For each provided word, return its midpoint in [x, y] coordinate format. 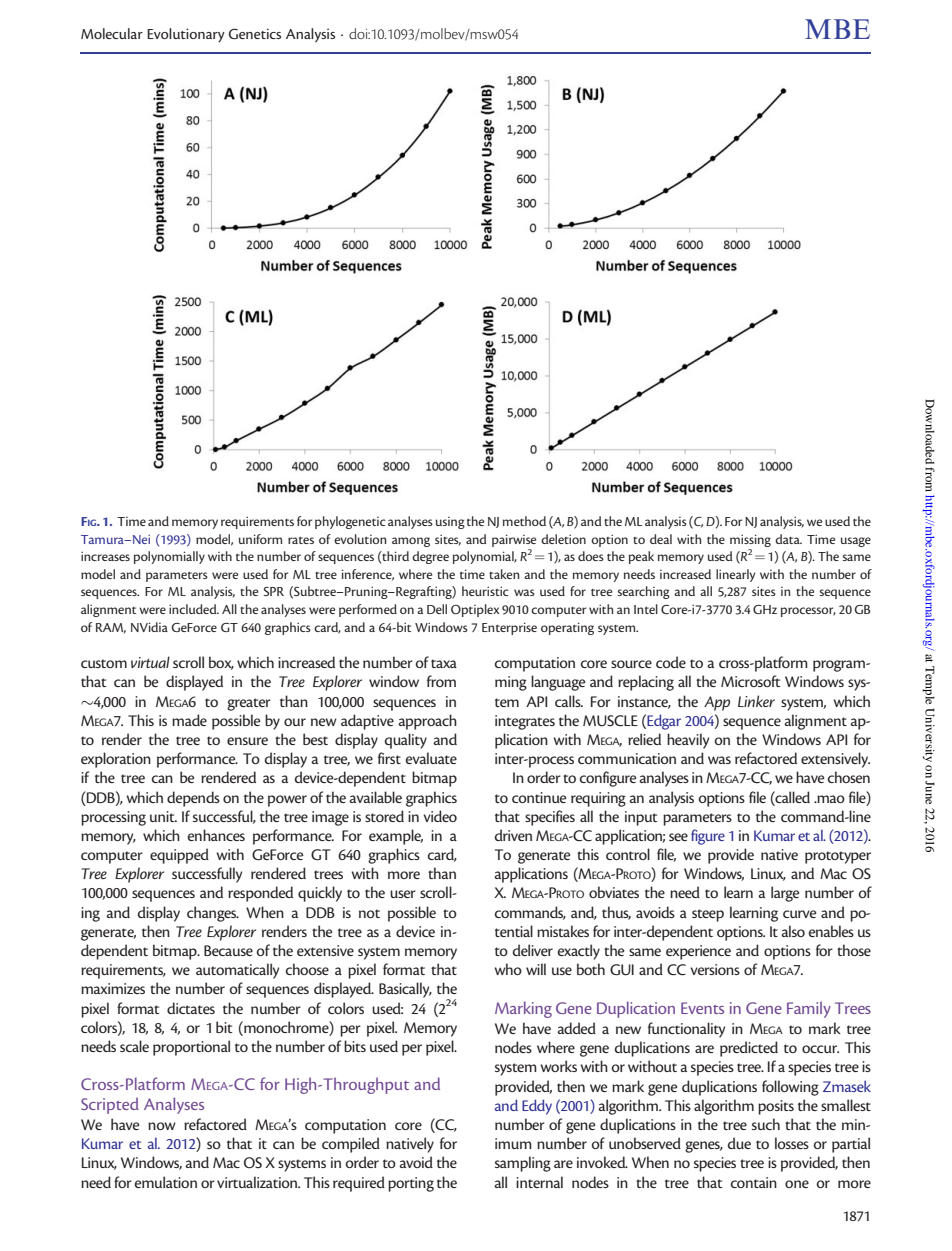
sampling [523, 1164]
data [788, 539]
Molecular [112, 33]
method [524, 521]
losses [792, 1143]
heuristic [485, 591]
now [162, 1126]
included [194, 609]
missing [750, 540]
